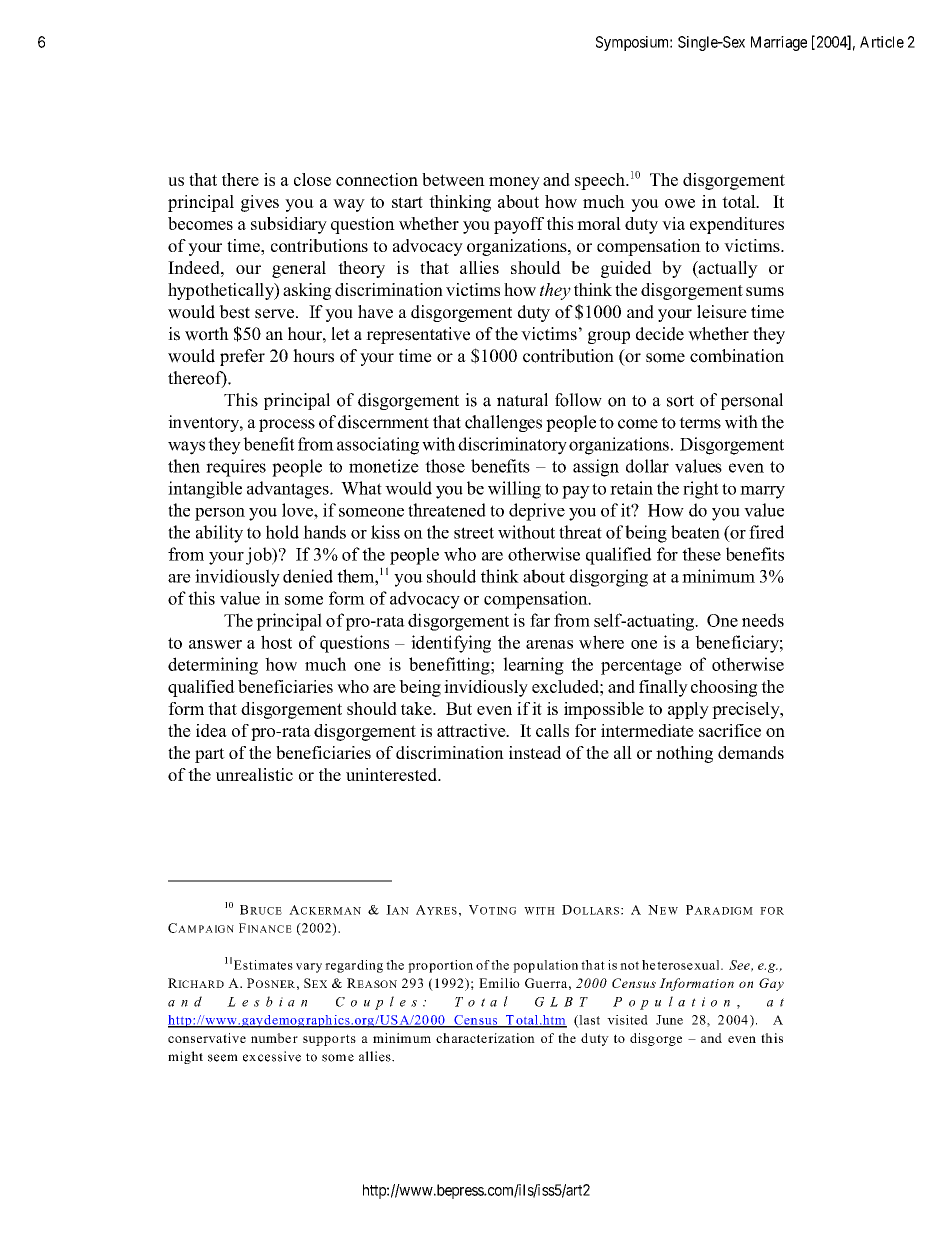 The height and width of the document is (1233, 952). I want to click on Marriage, so click(779, 43).
